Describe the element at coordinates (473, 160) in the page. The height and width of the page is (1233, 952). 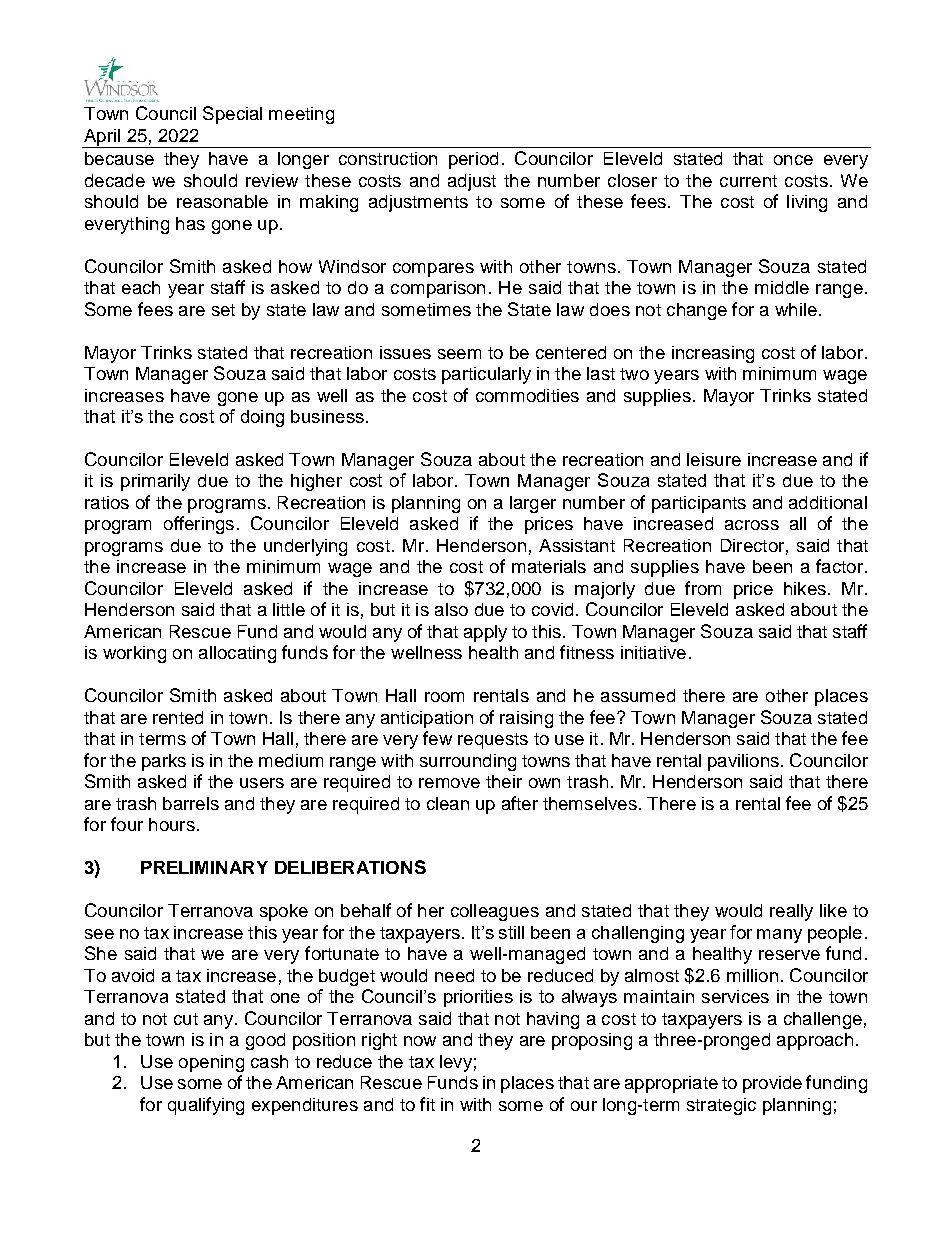
I see `period` at that location.
